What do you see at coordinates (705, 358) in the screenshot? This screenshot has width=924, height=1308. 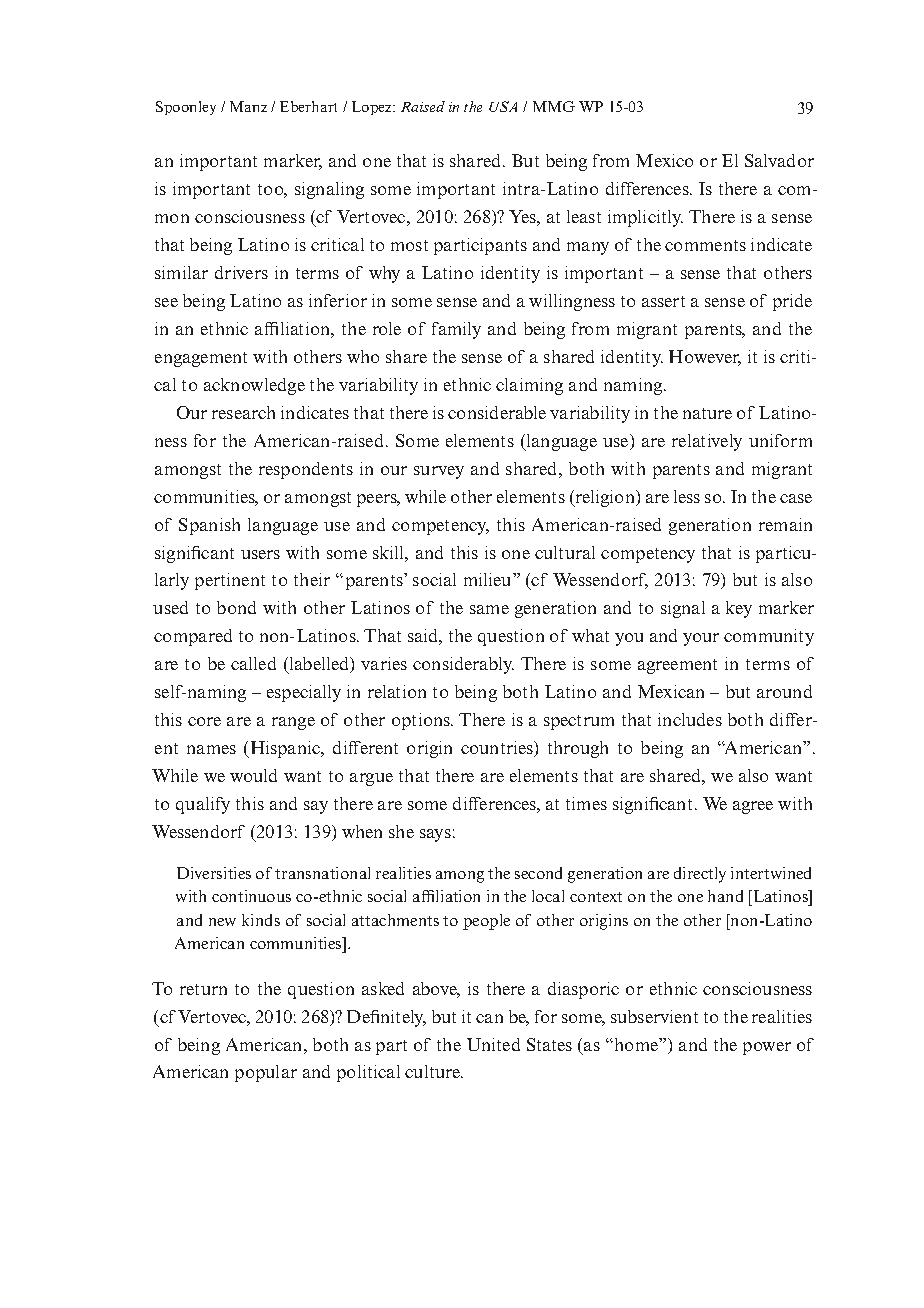 I see `However` at bounding box center [705, 358].
